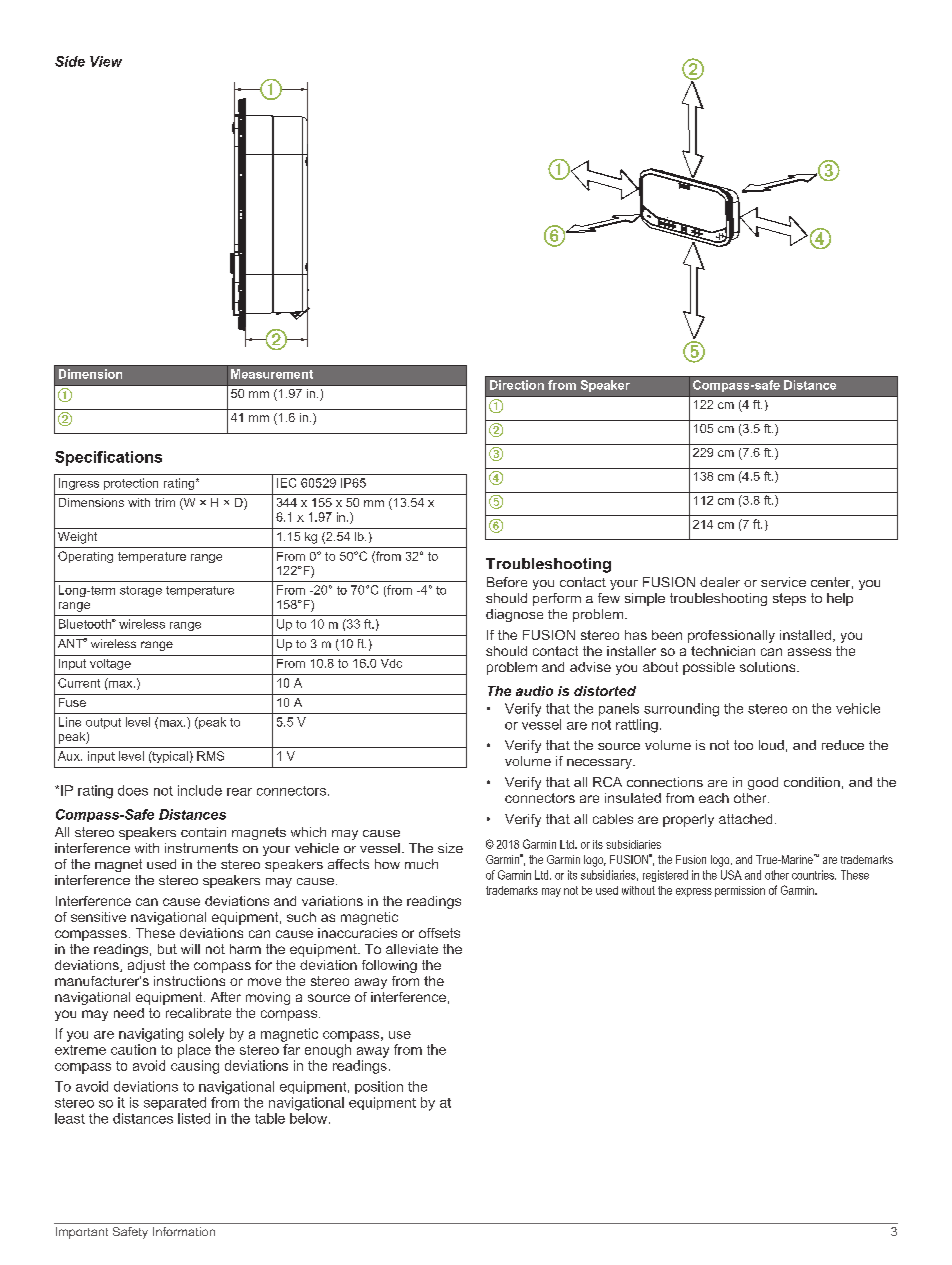 This document has width=952, height=1265. Describe the element at coordinates (272, 374) in the document. I see `Measurement` at that location.
